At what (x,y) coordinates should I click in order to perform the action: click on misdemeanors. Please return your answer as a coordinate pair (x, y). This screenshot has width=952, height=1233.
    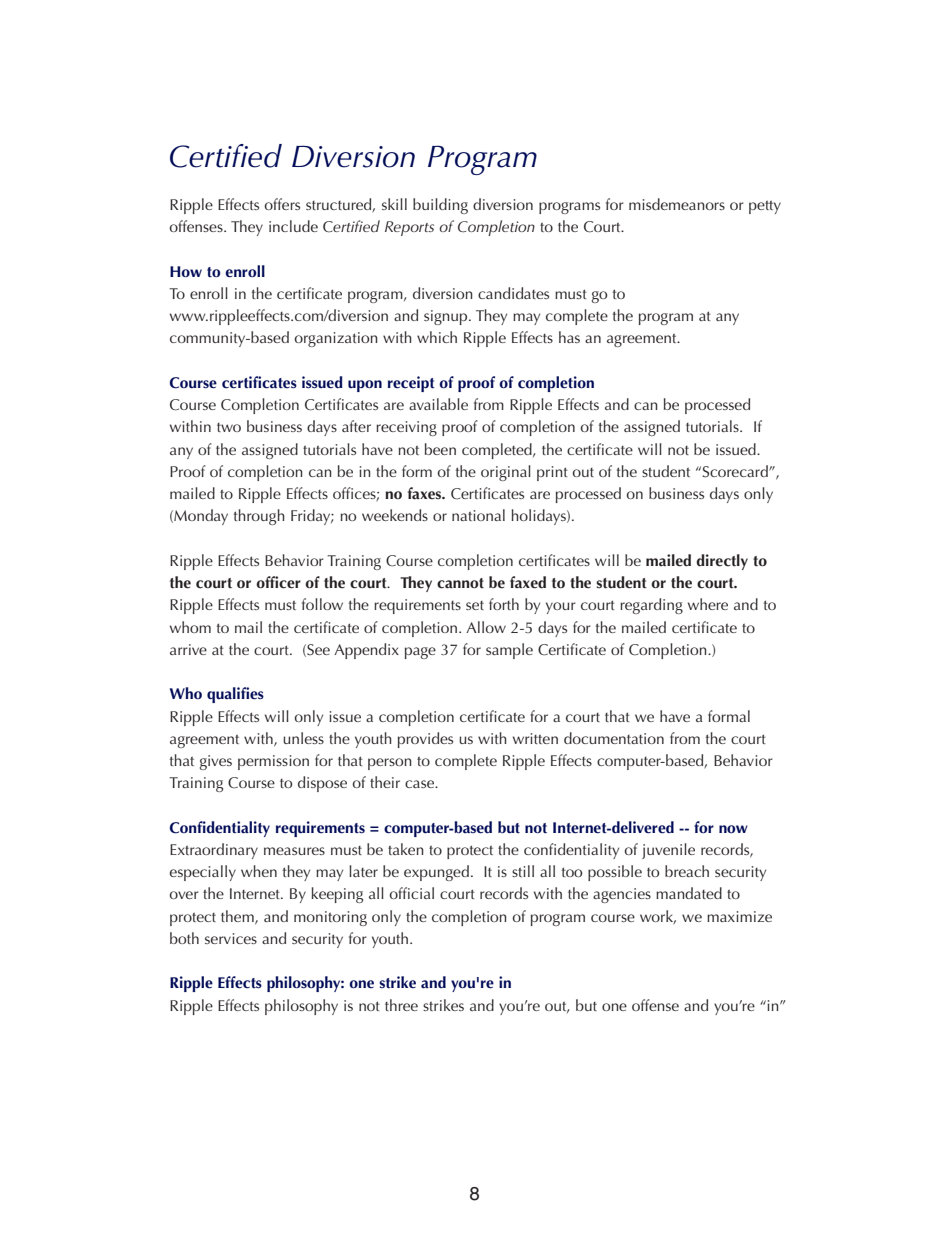
    Looking at the image, I should click on (677, 204).
